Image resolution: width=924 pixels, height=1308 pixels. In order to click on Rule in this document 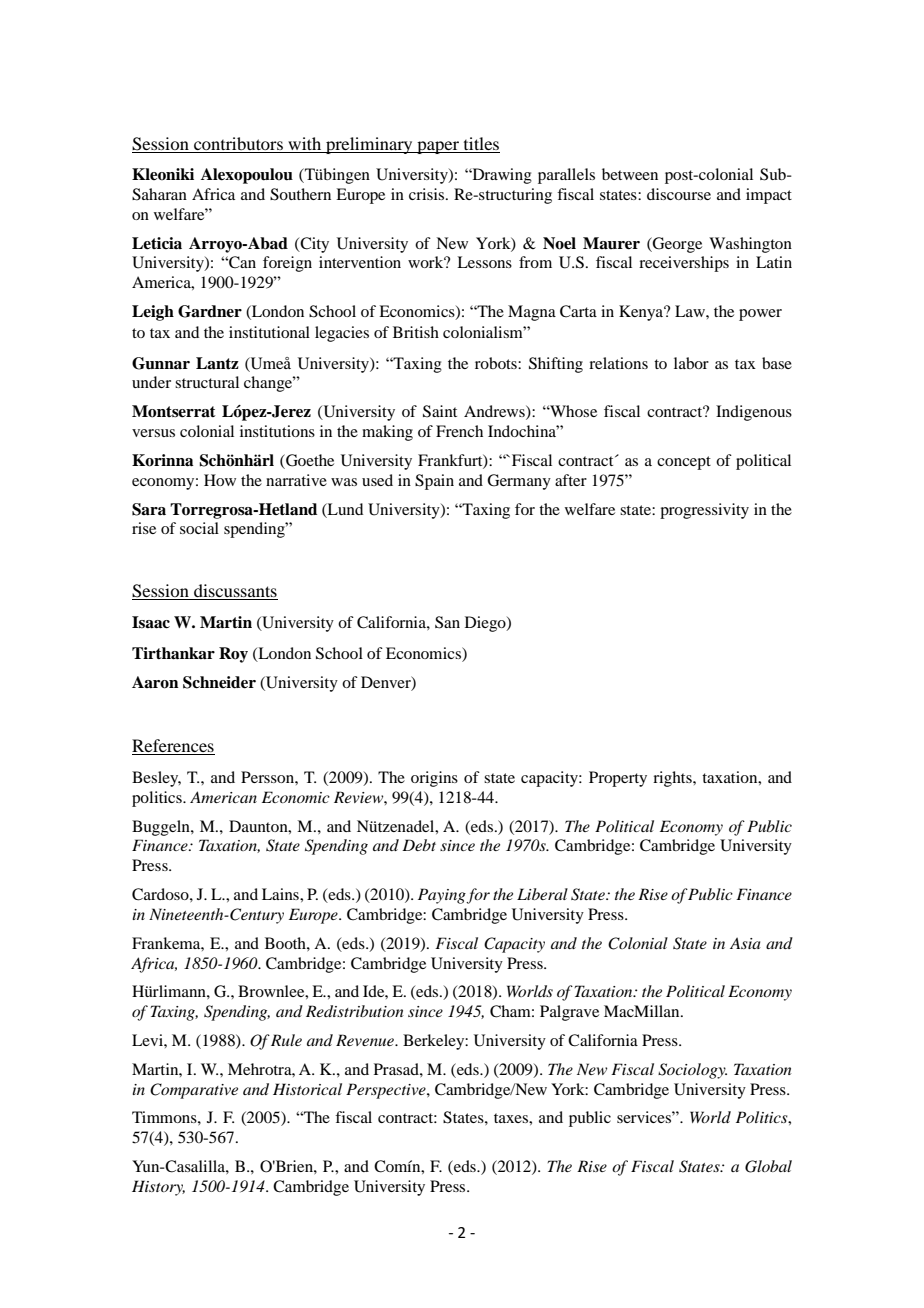, I will do `click(286, 1040)`.
